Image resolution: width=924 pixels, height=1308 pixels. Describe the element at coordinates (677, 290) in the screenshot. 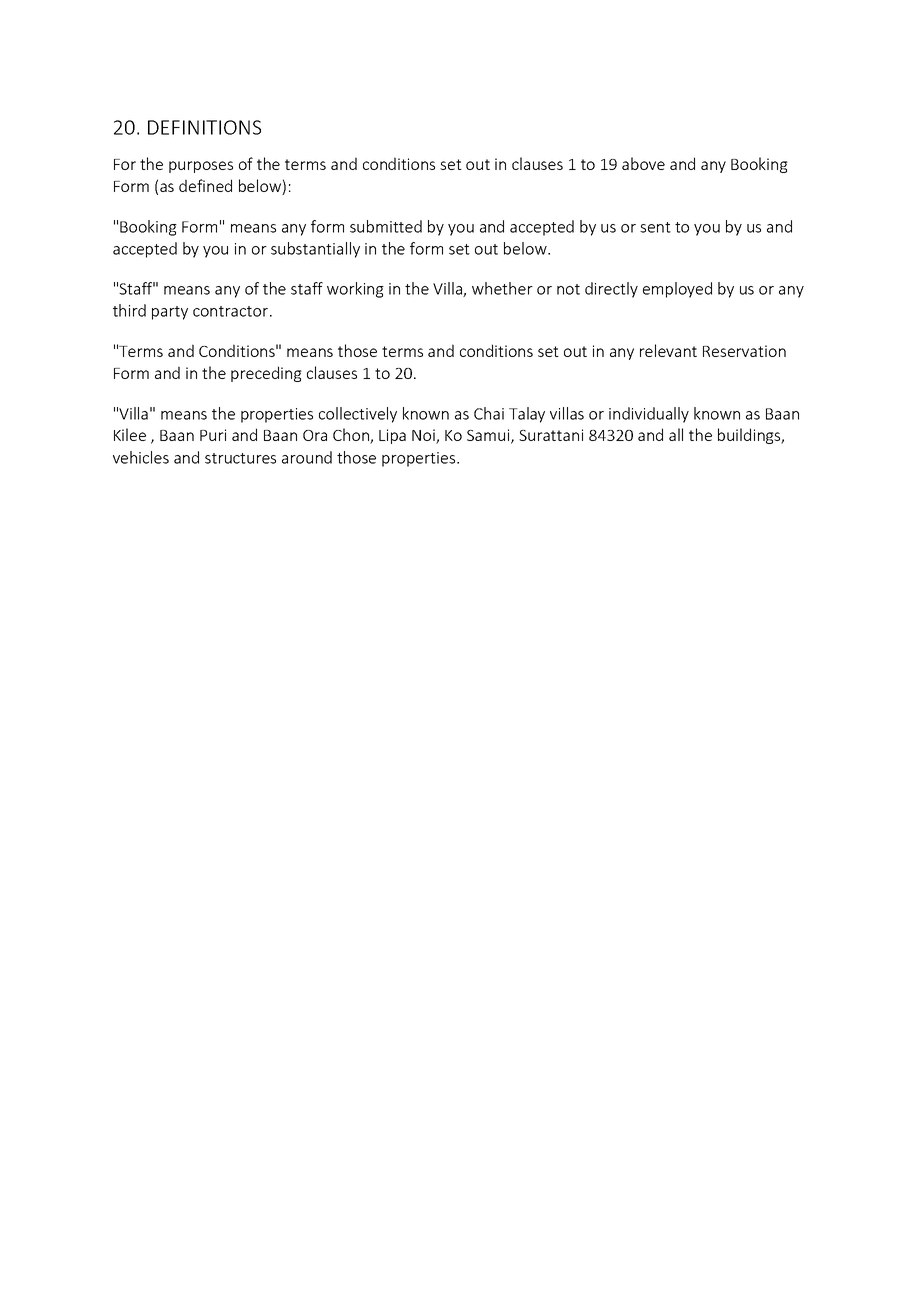

I see `employed` at that location.
